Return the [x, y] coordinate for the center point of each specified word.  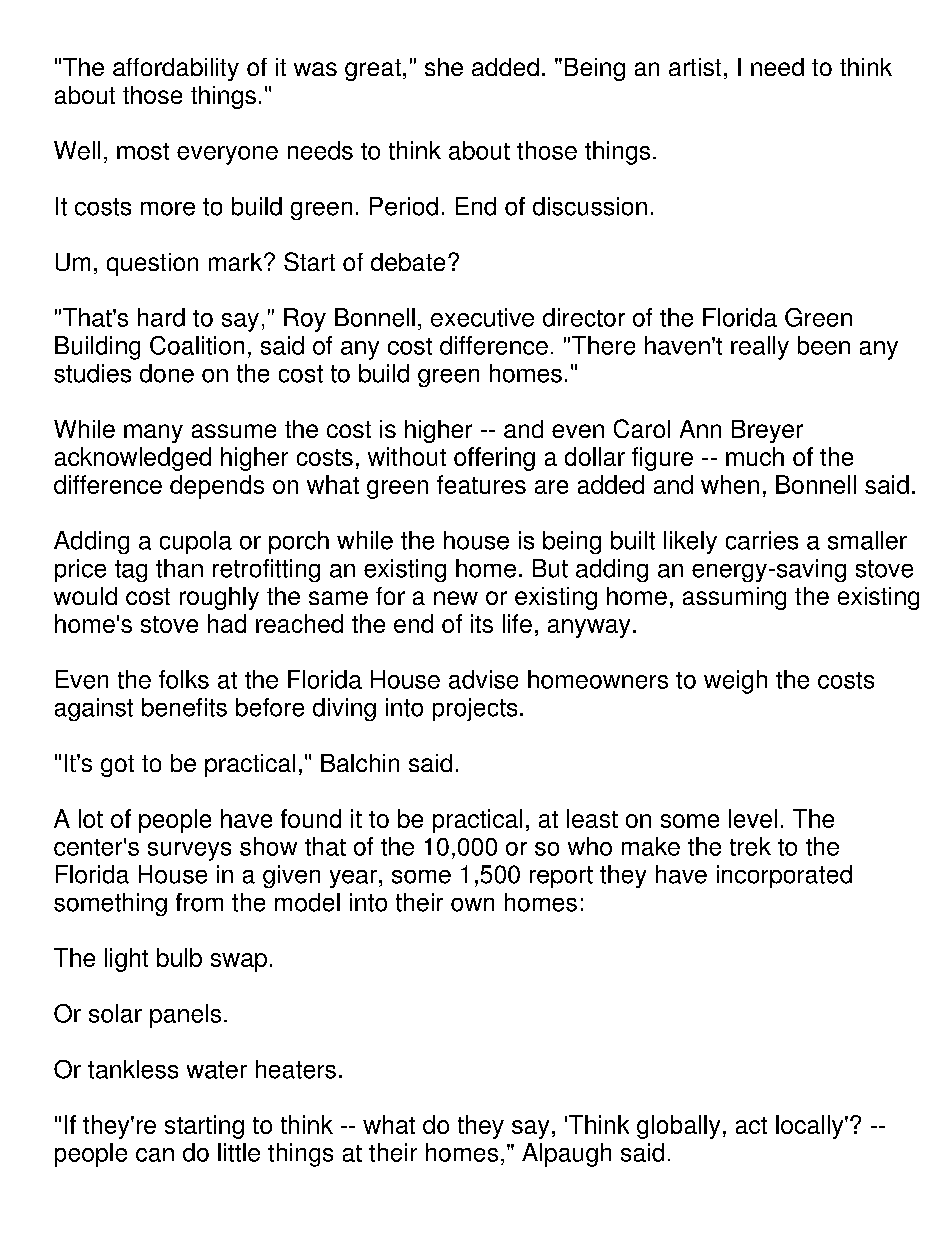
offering [494, 459]
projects [475, 709]
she [444, 67]
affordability [176, 69]
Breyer [767, 431]
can [155, 1155]
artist [695, 67]
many [153, 433]
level [753, 818]
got [117, 766]
